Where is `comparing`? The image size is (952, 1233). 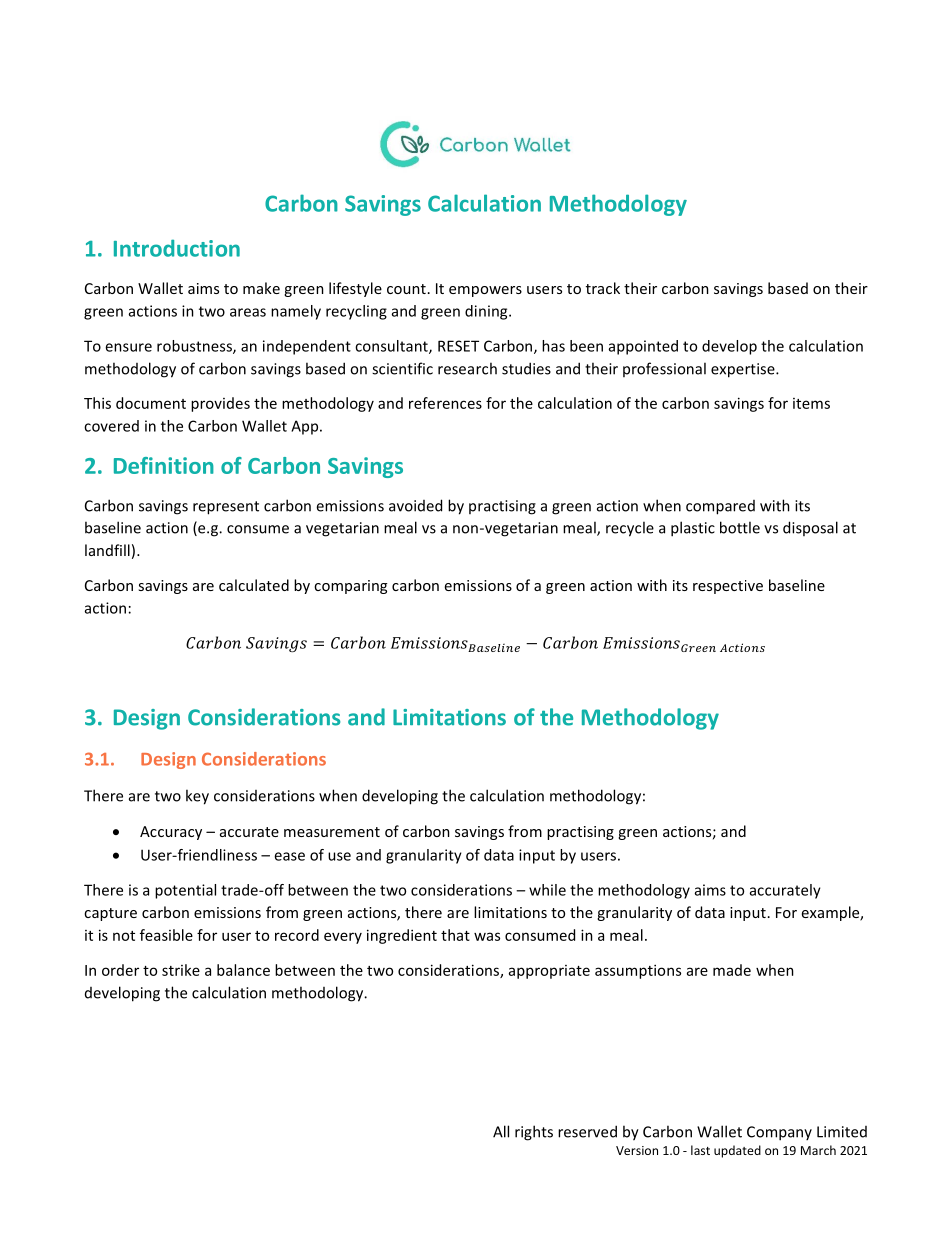 comparing is located at coordinates (350, 587).
